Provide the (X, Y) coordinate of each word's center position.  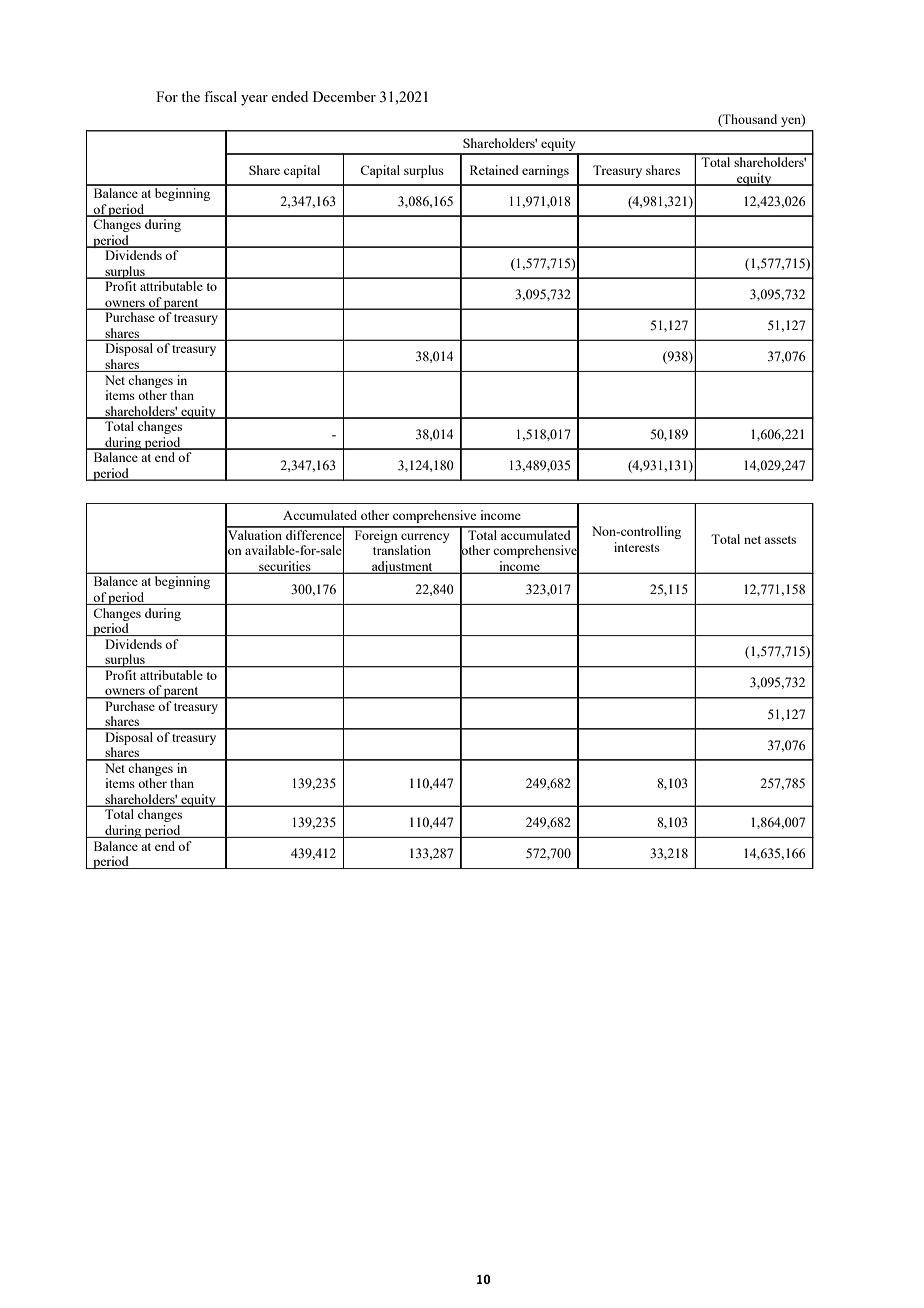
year (254, 100)
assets (780, 540)
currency (425, 538)
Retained (494, 170)
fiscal (220, 96)
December (344, 96)
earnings (545, 171)
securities (285, 567)
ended (290, 96)
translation (402, 550)
